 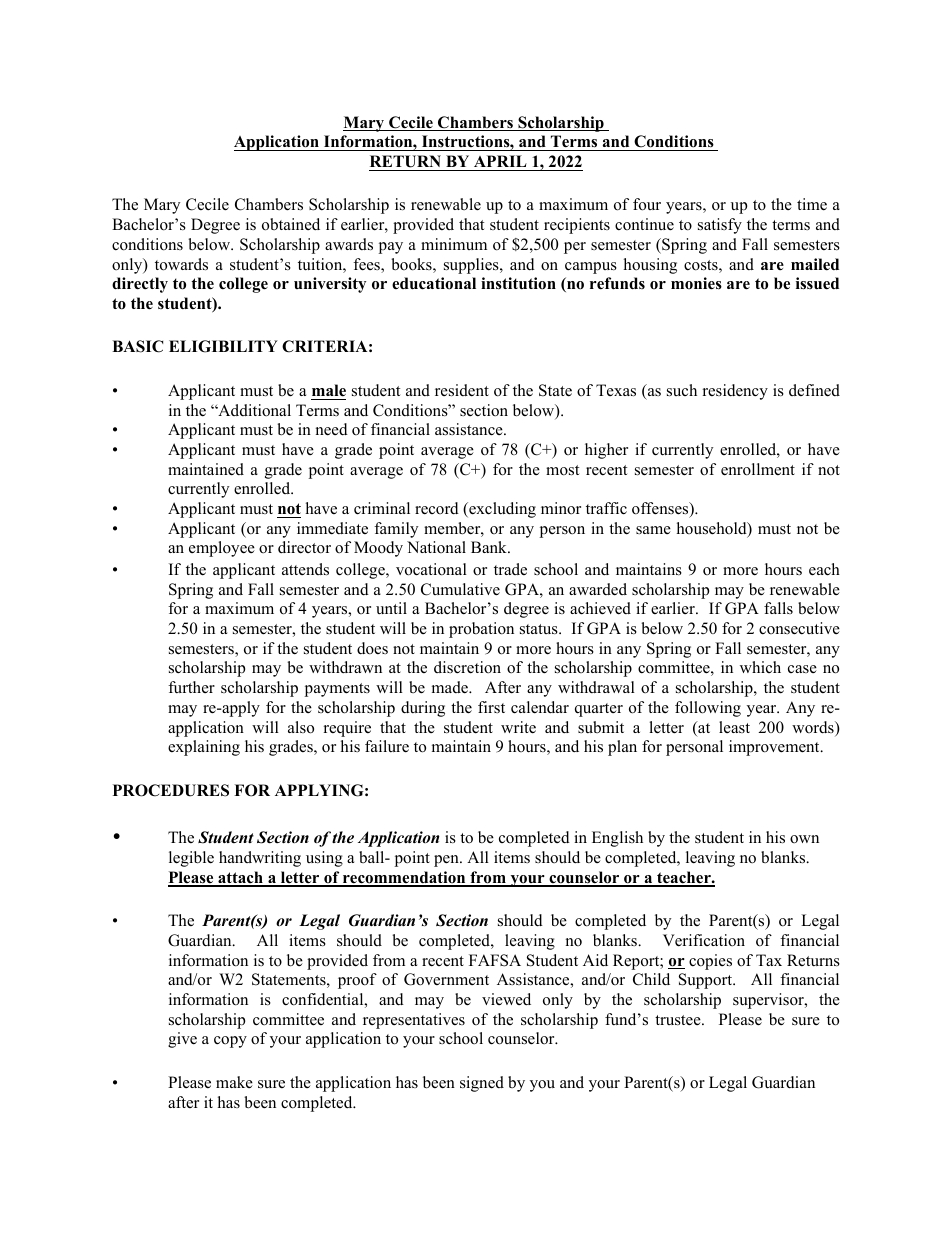 I want to click on satisfy, so click(x=720, y=226).
